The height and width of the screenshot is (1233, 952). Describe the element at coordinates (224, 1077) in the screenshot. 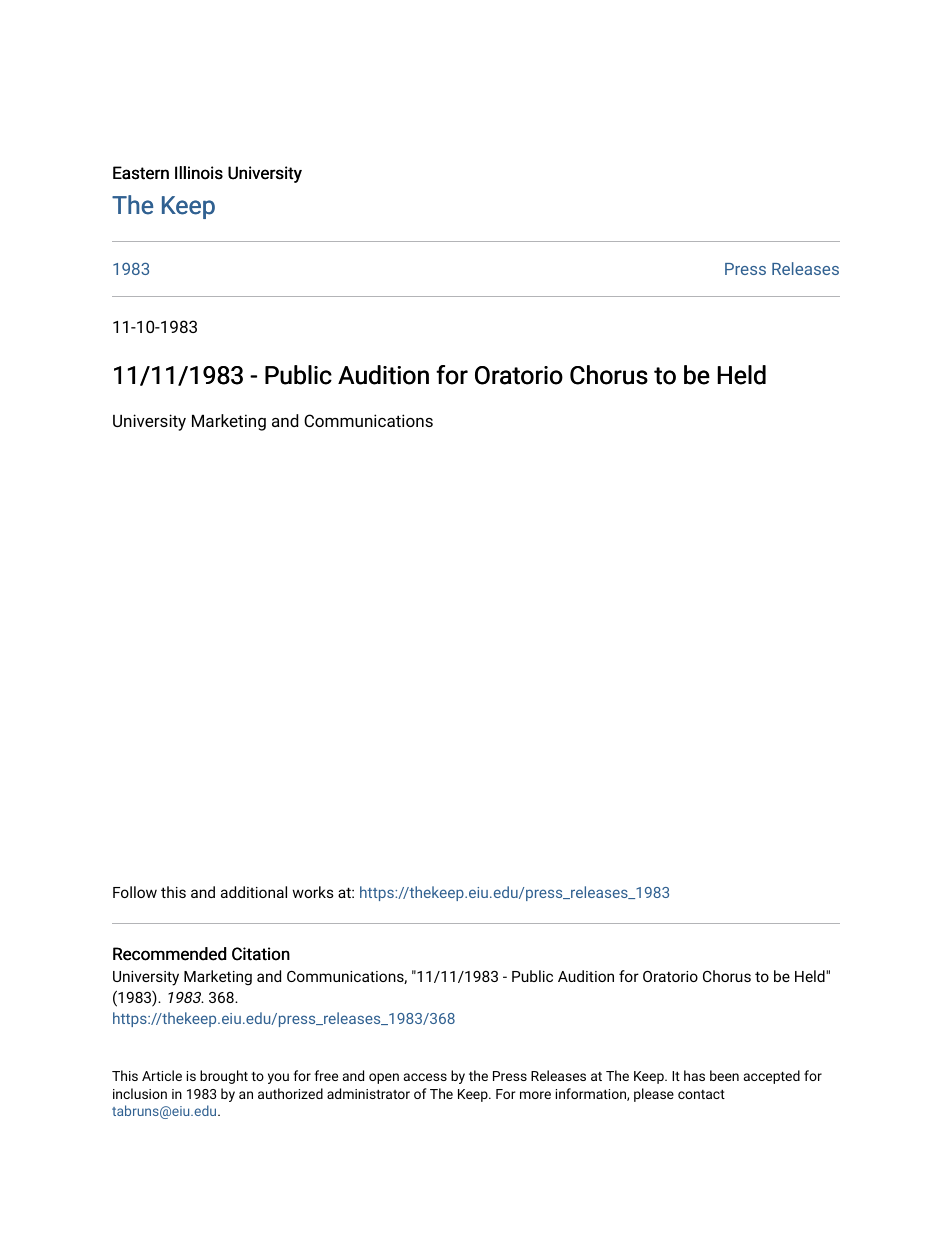

I see `brought` at that location.
